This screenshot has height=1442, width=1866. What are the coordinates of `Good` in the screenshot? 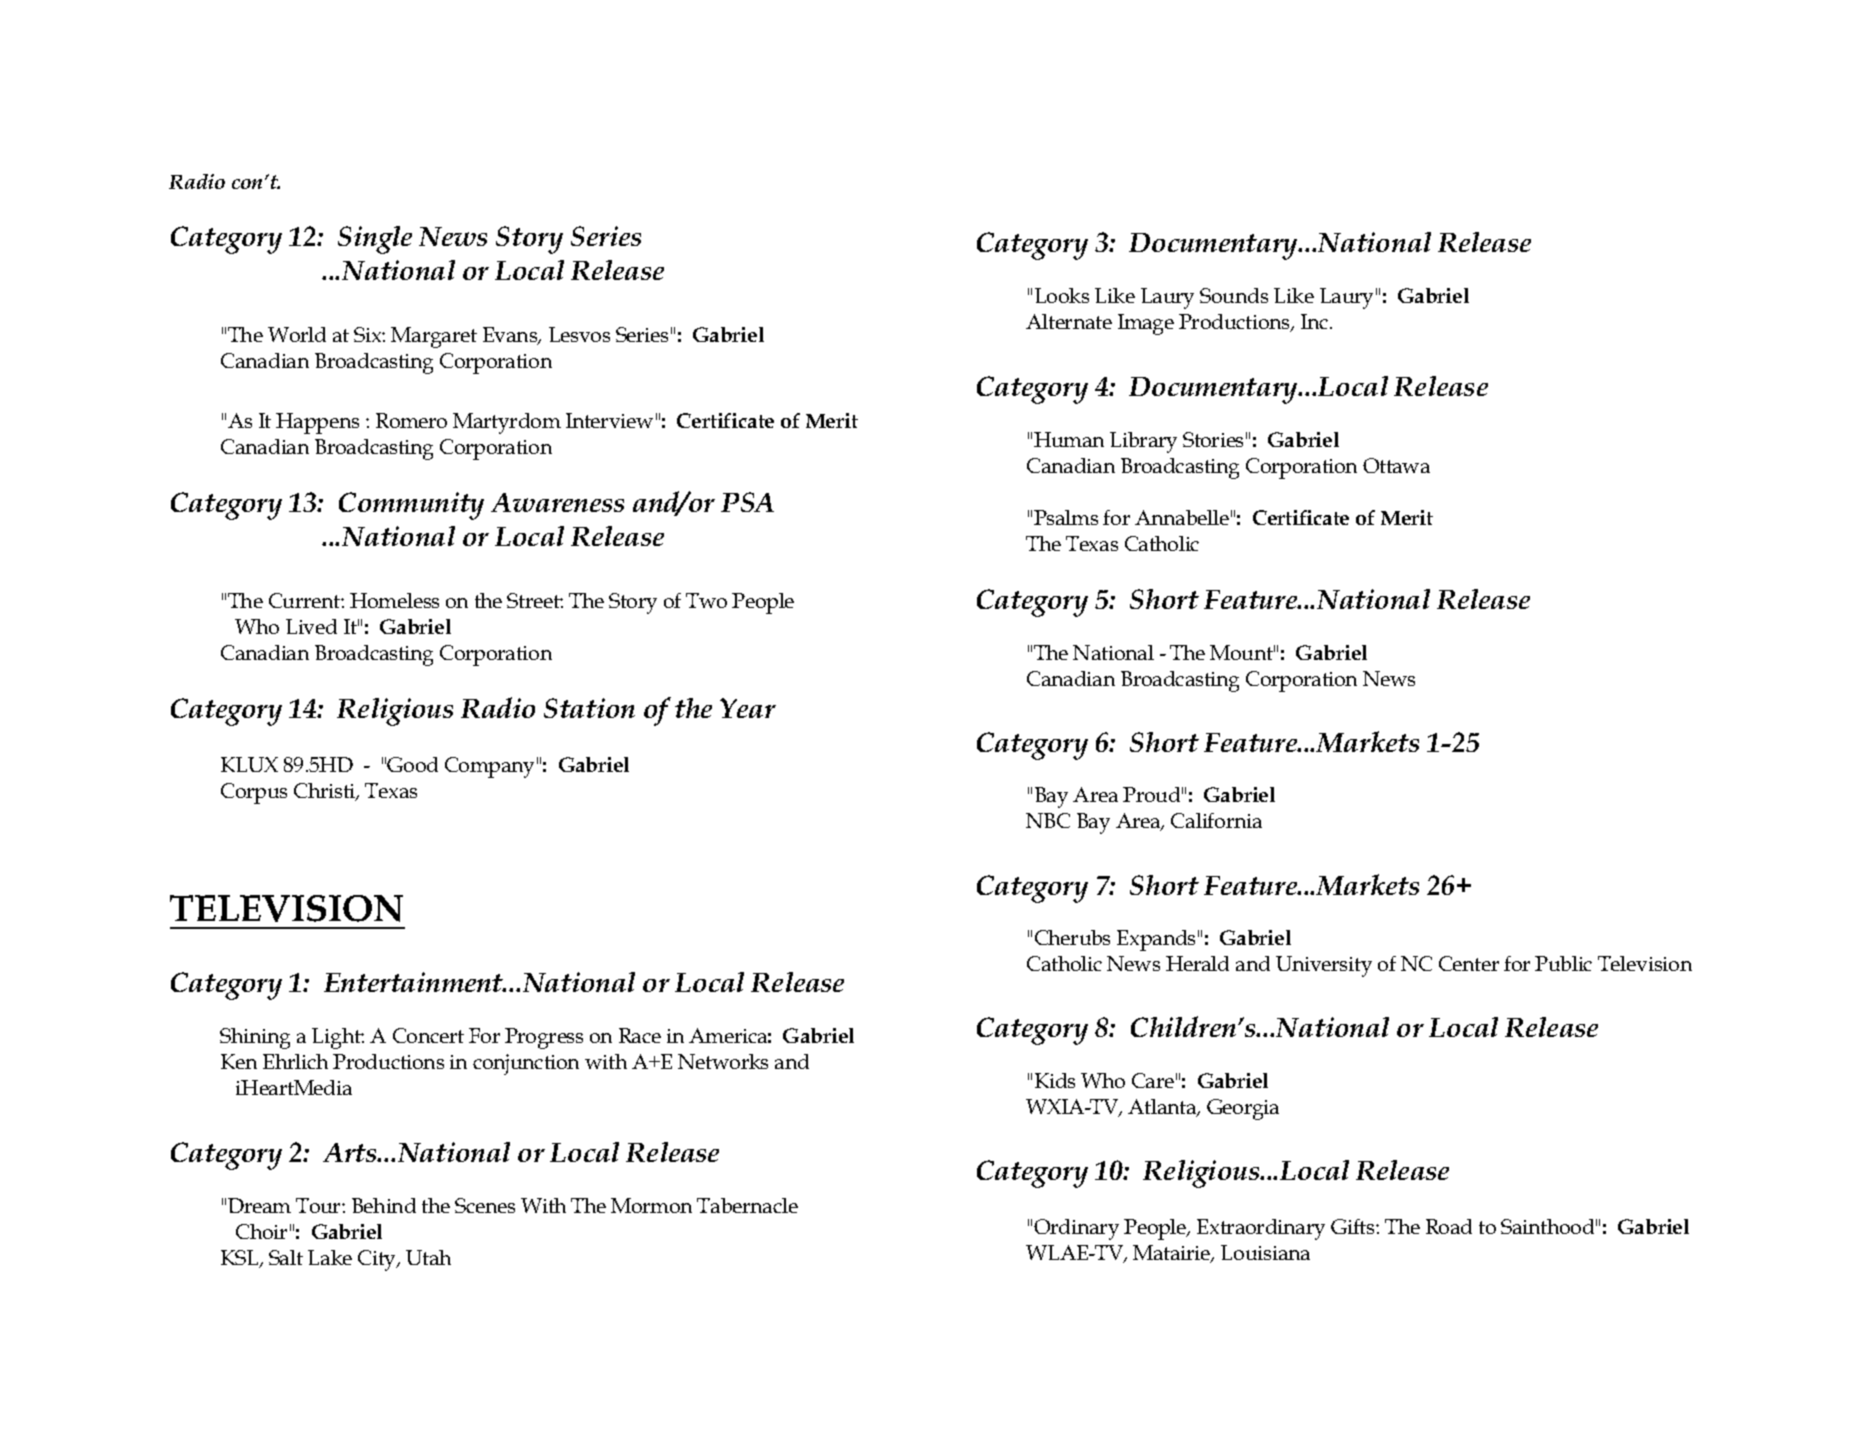 It's located at (412, 764).
